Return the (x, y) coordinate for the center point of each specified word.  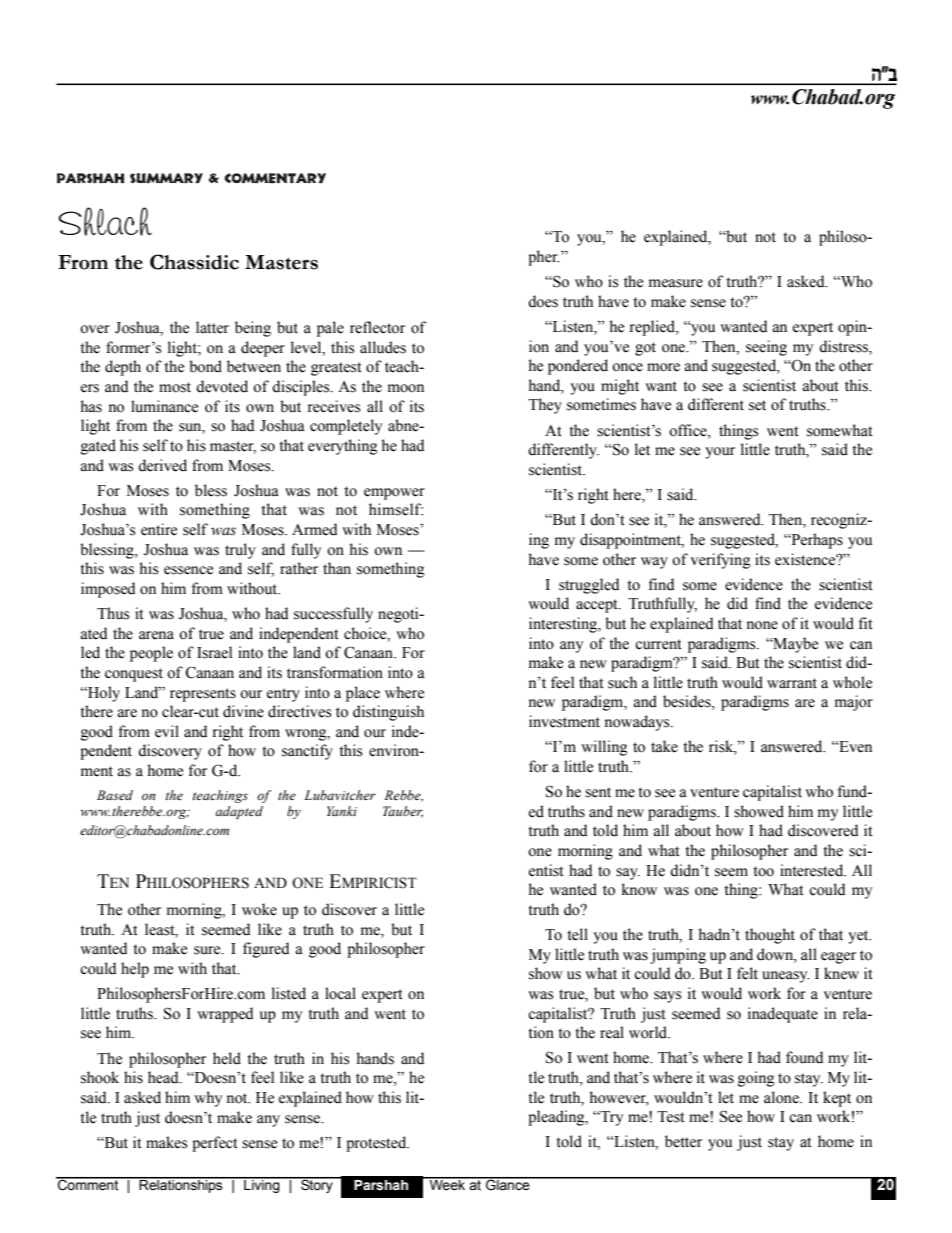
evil (167, 731)
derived (162, 465)
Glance (508, 1184)
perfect (215, 1144)
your (720, 453)
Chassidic (194, 262)
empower (394, 494)
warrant (792, 683)
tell (577, 934)
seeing (766, 348)
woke (259, 909)
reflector (377, 327)
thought (770, 936)
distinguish (388, 713)
